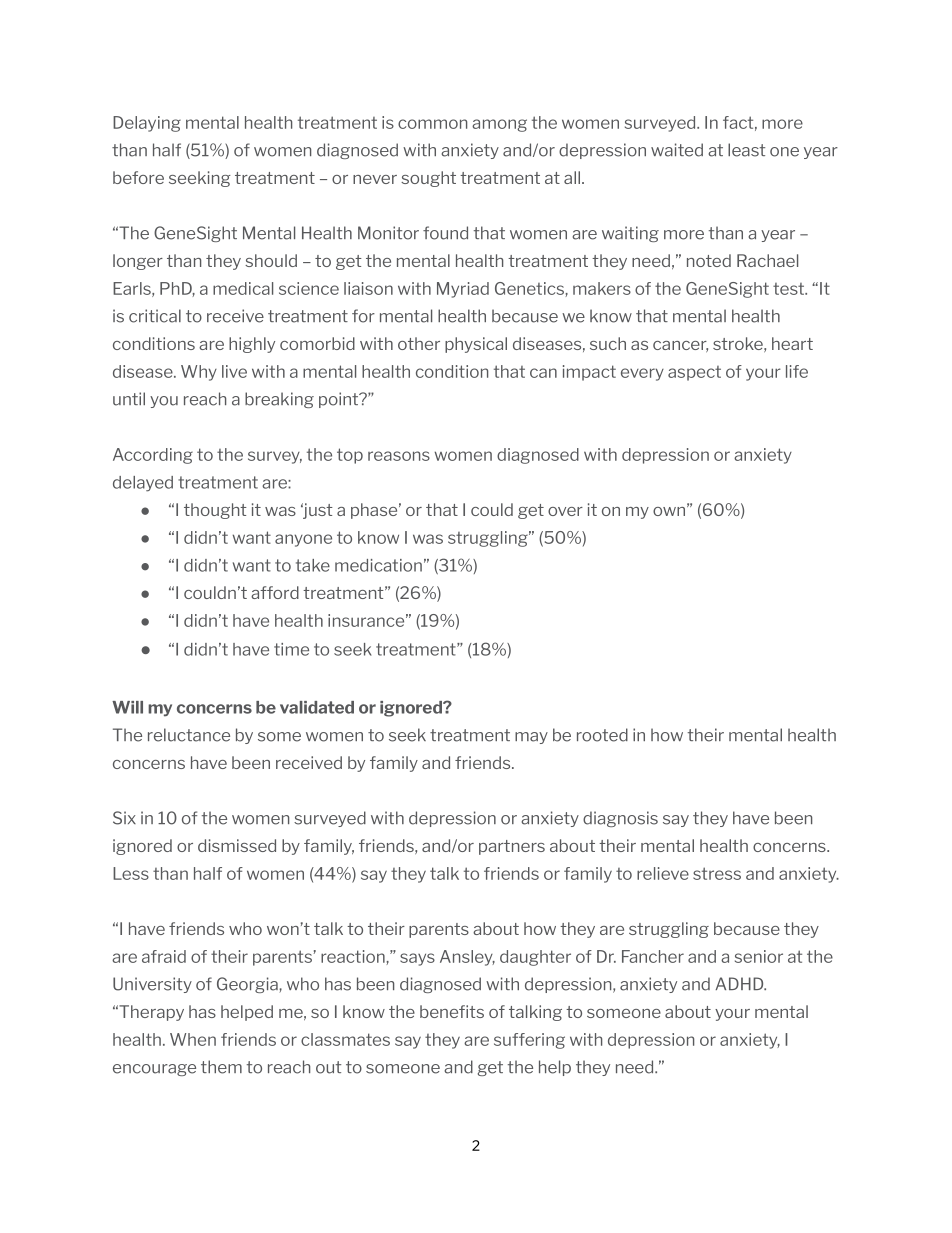 This image has height=1233, width=952. What do you see at coordinates (602, 735) in the image?
I see `rooted` at bounding box center [602, 735].
